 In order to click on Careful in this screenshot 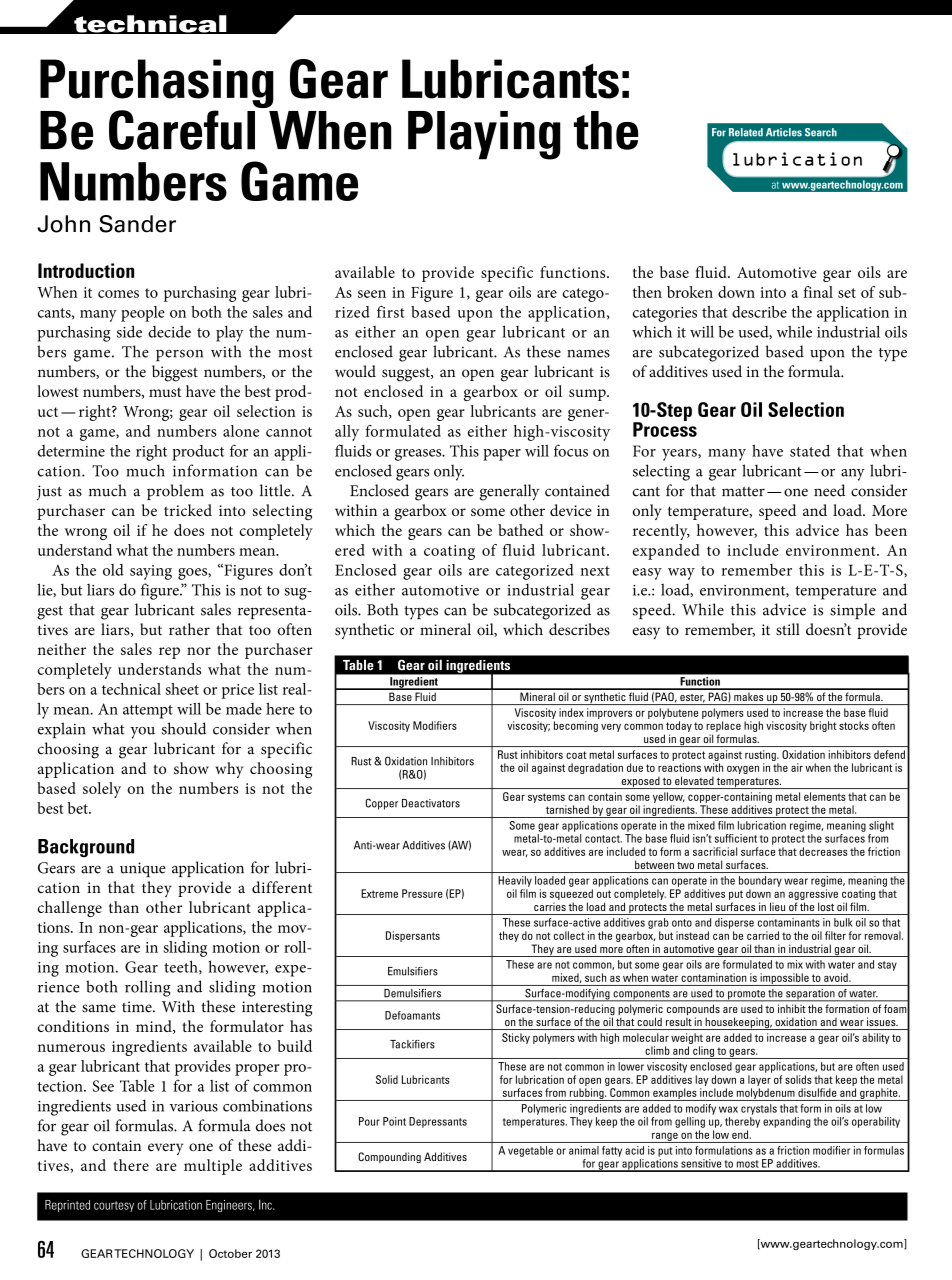, I will do `click(182, 130)`.
